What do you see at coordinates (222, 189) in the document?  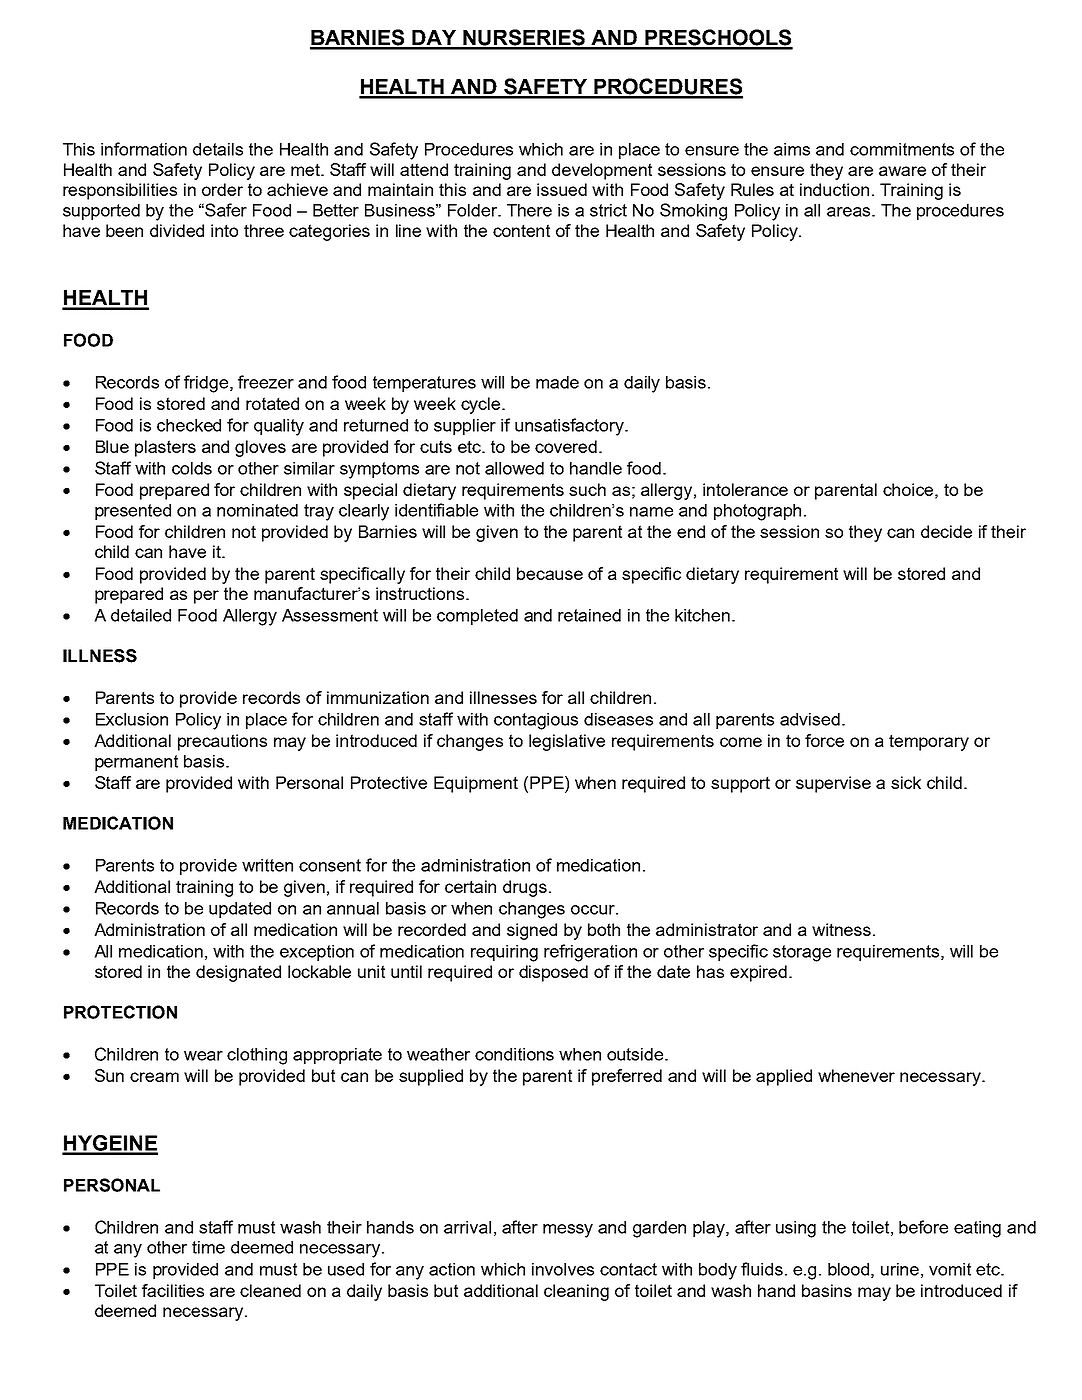 I see `order` at bounding box center [222, 189].
